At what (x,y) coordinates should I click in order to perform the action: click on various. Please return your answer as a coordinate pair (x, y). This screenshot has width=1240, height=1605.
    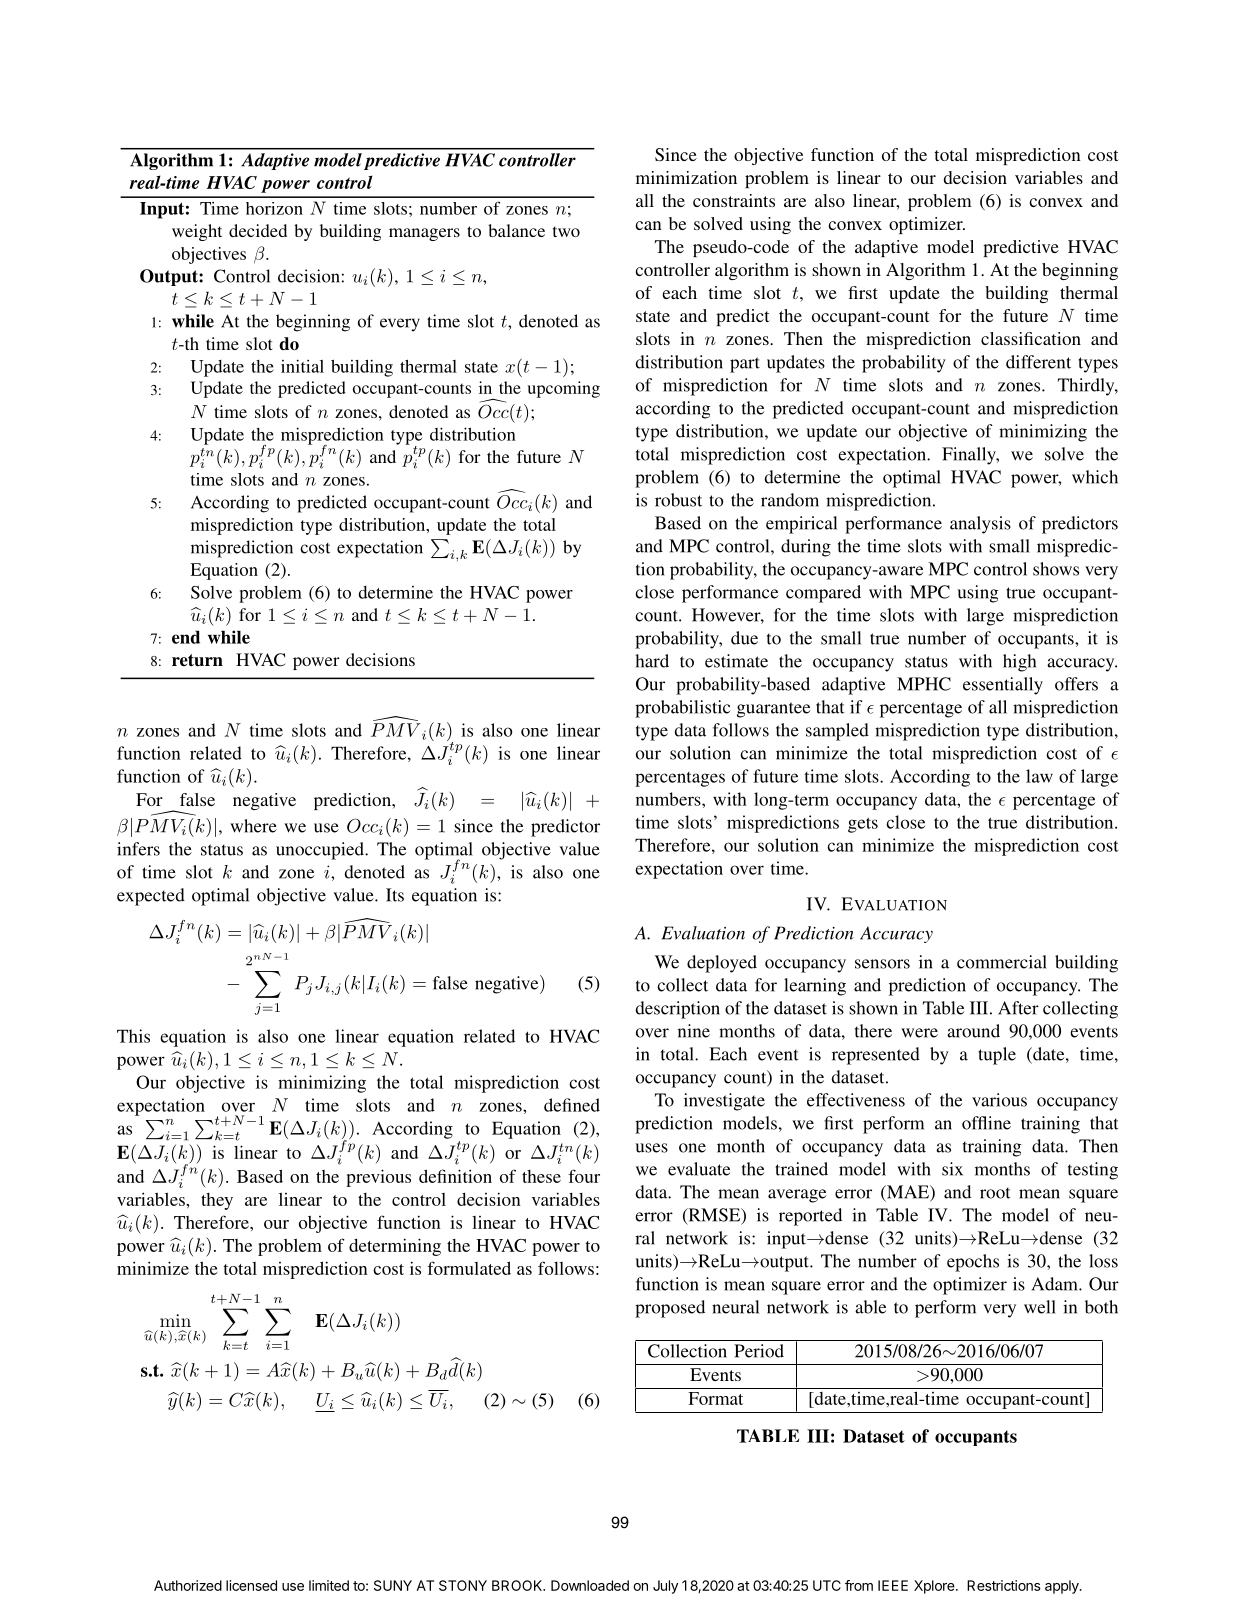
    Looking at the image, I should click on (999, 1100).
